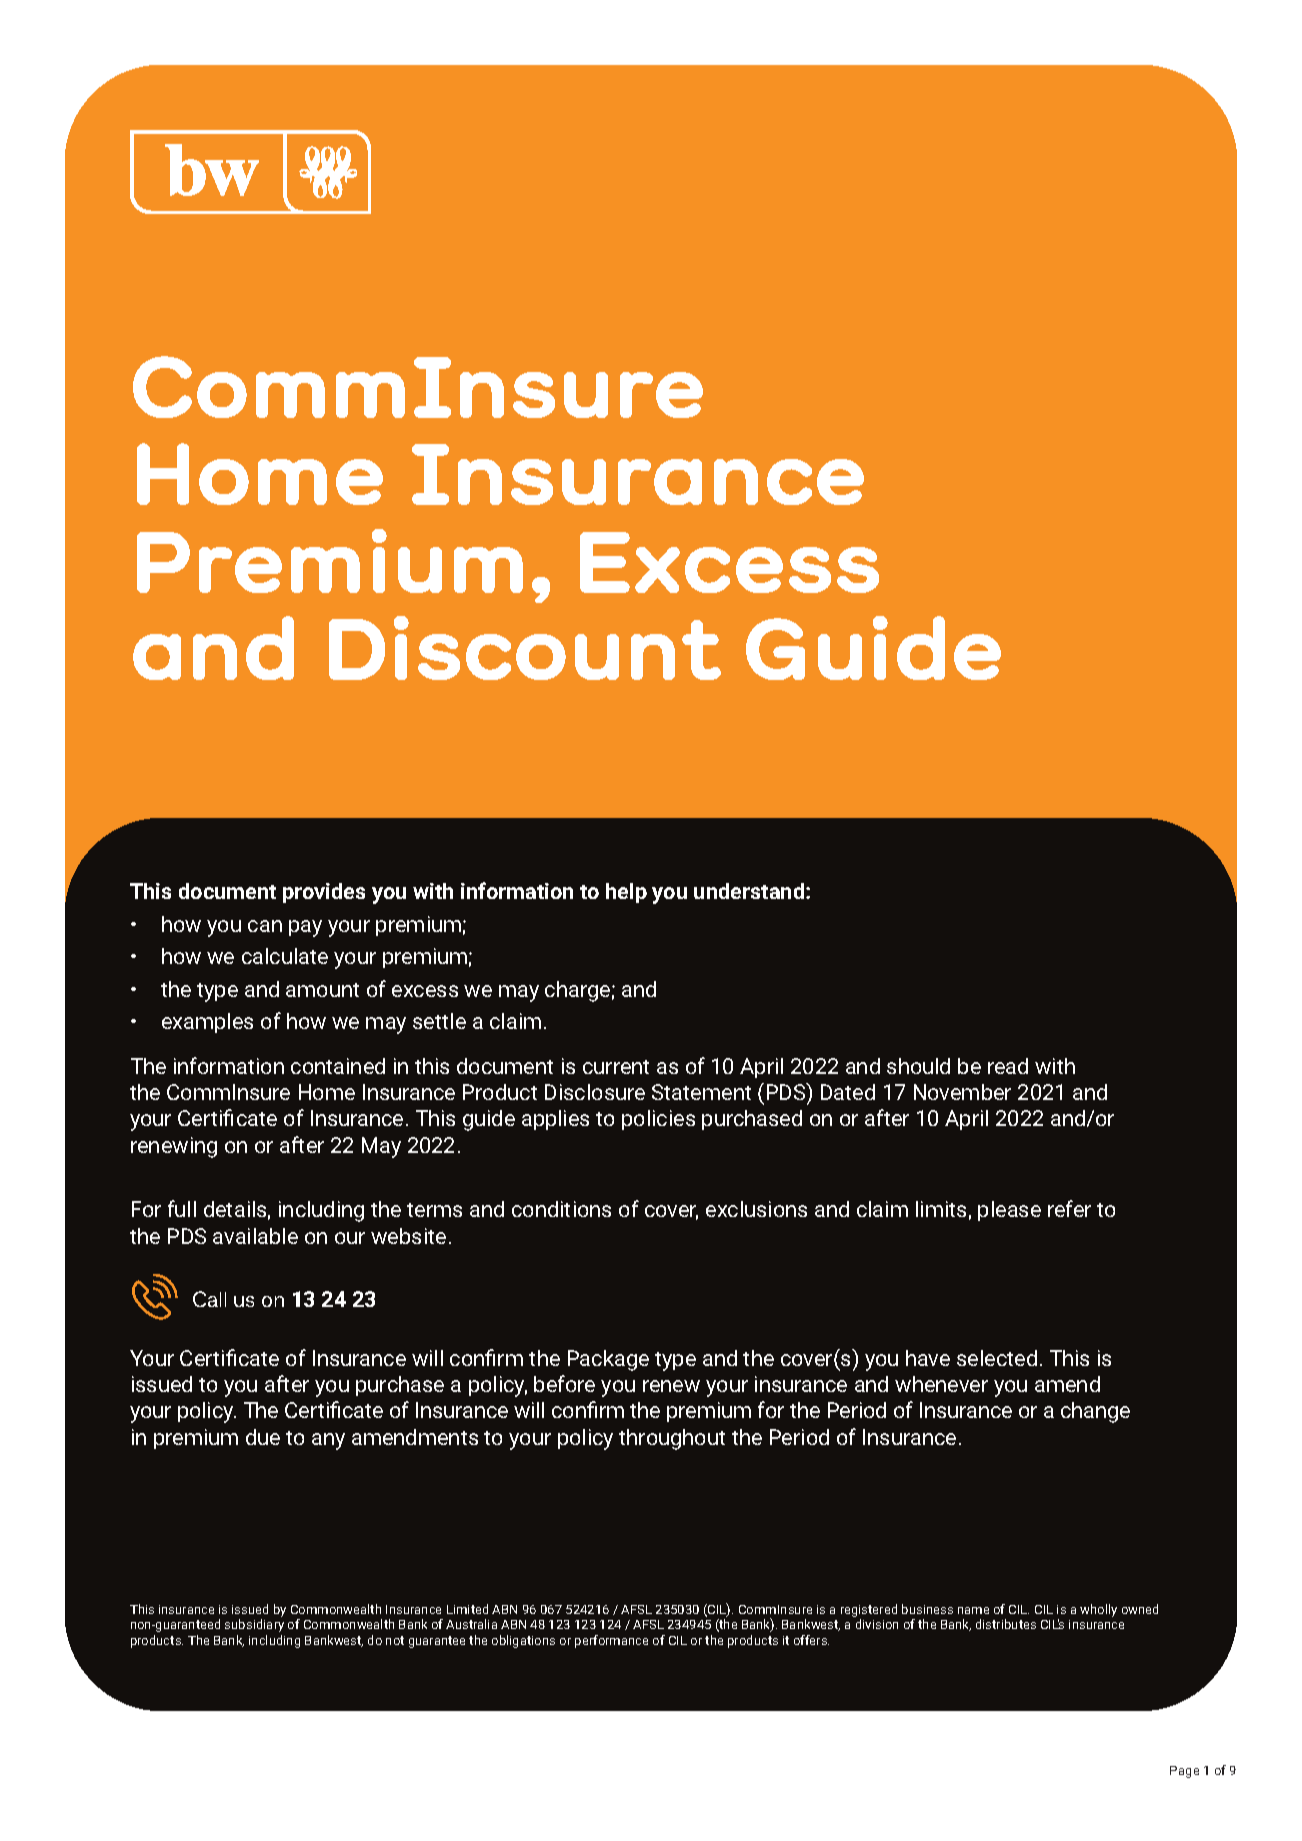  I want to click on due, so click(263, 1437).
